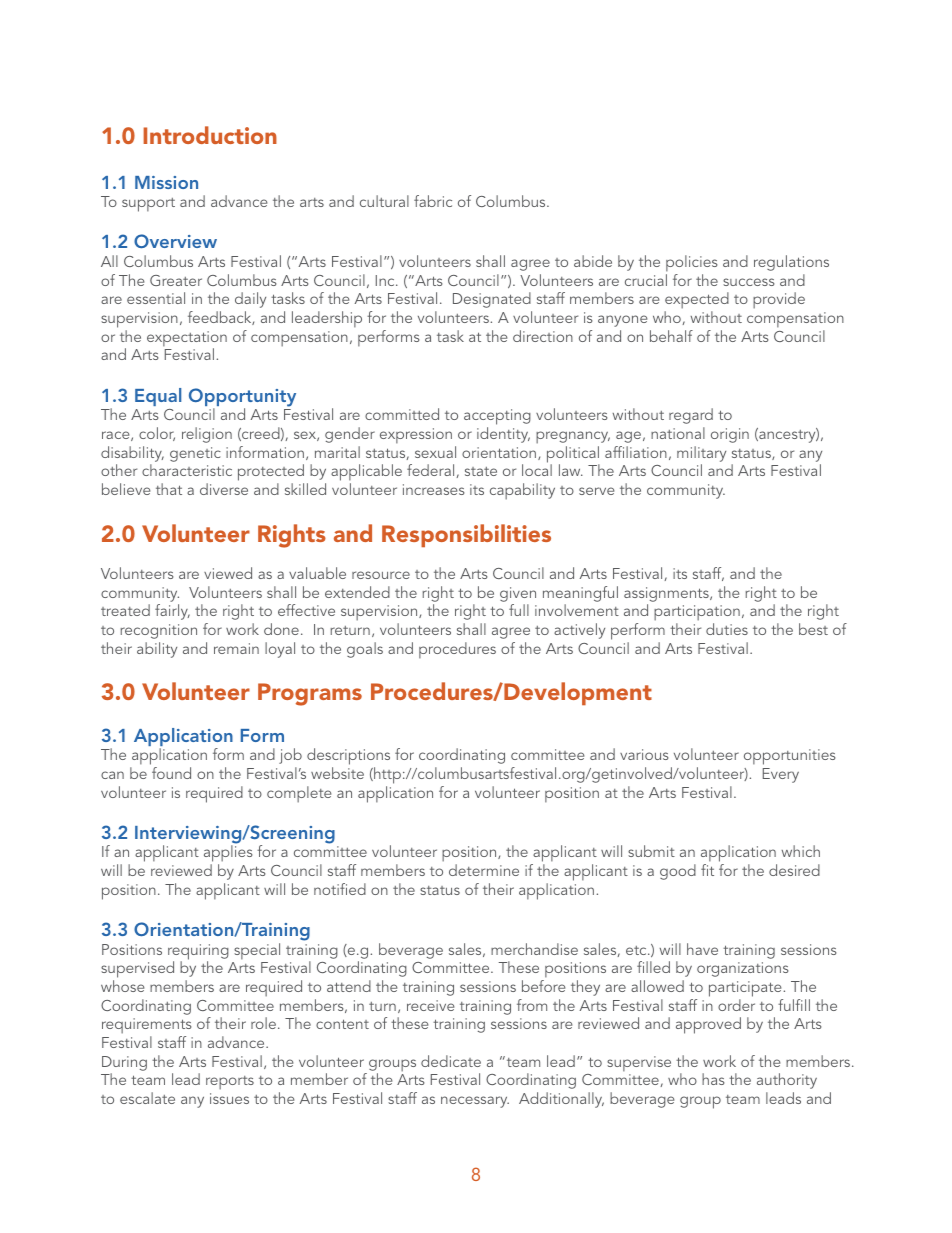 The image size is (952, 1233). What do you see at coordinates (727, 629) in the screenshot?
I see `duties` at bounding box center [727, 629].
